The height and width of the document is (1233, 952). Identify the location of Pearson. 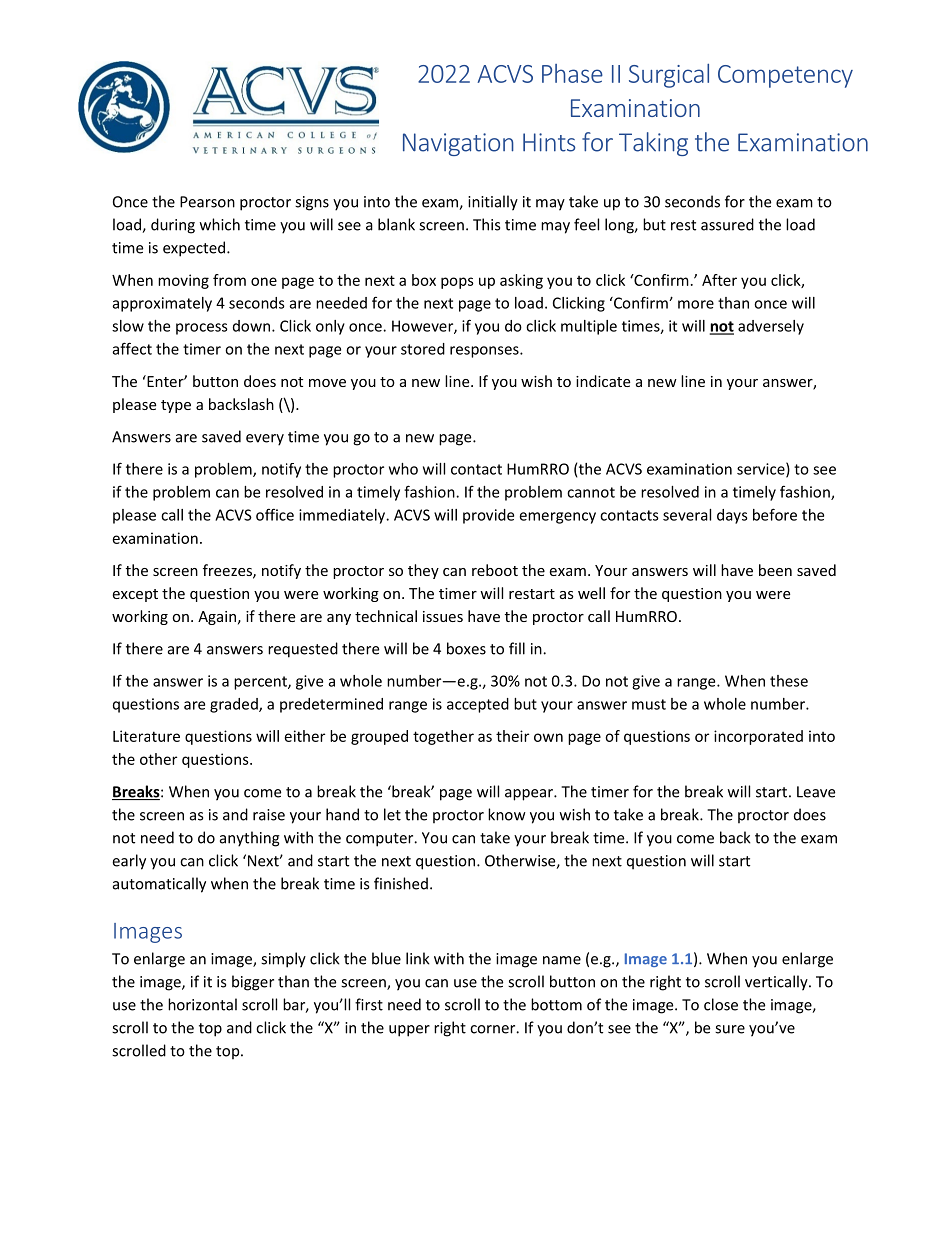
(207, 202).
